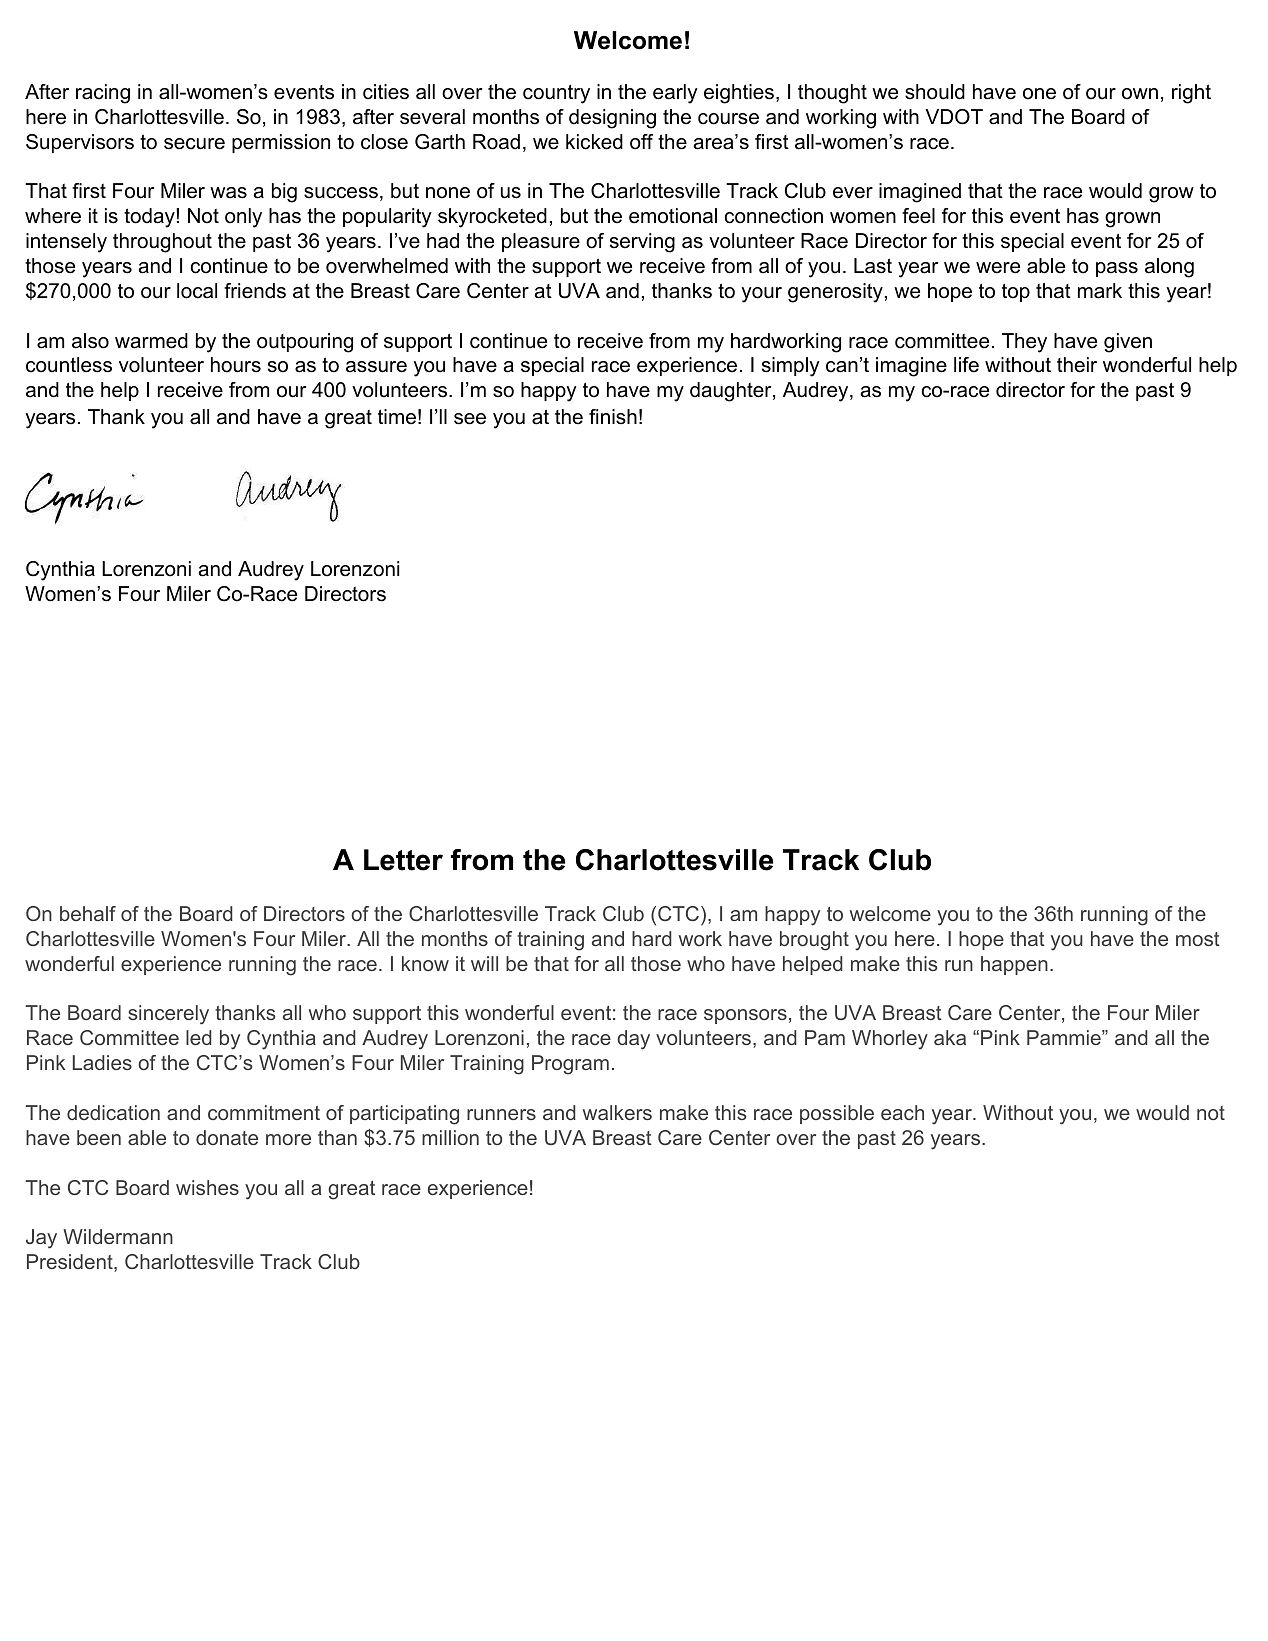 The image size is (1268, 1641). What do you see at coordinates (1198, 939) in the image?
I see `most` at bounding box center [1198, 939].
